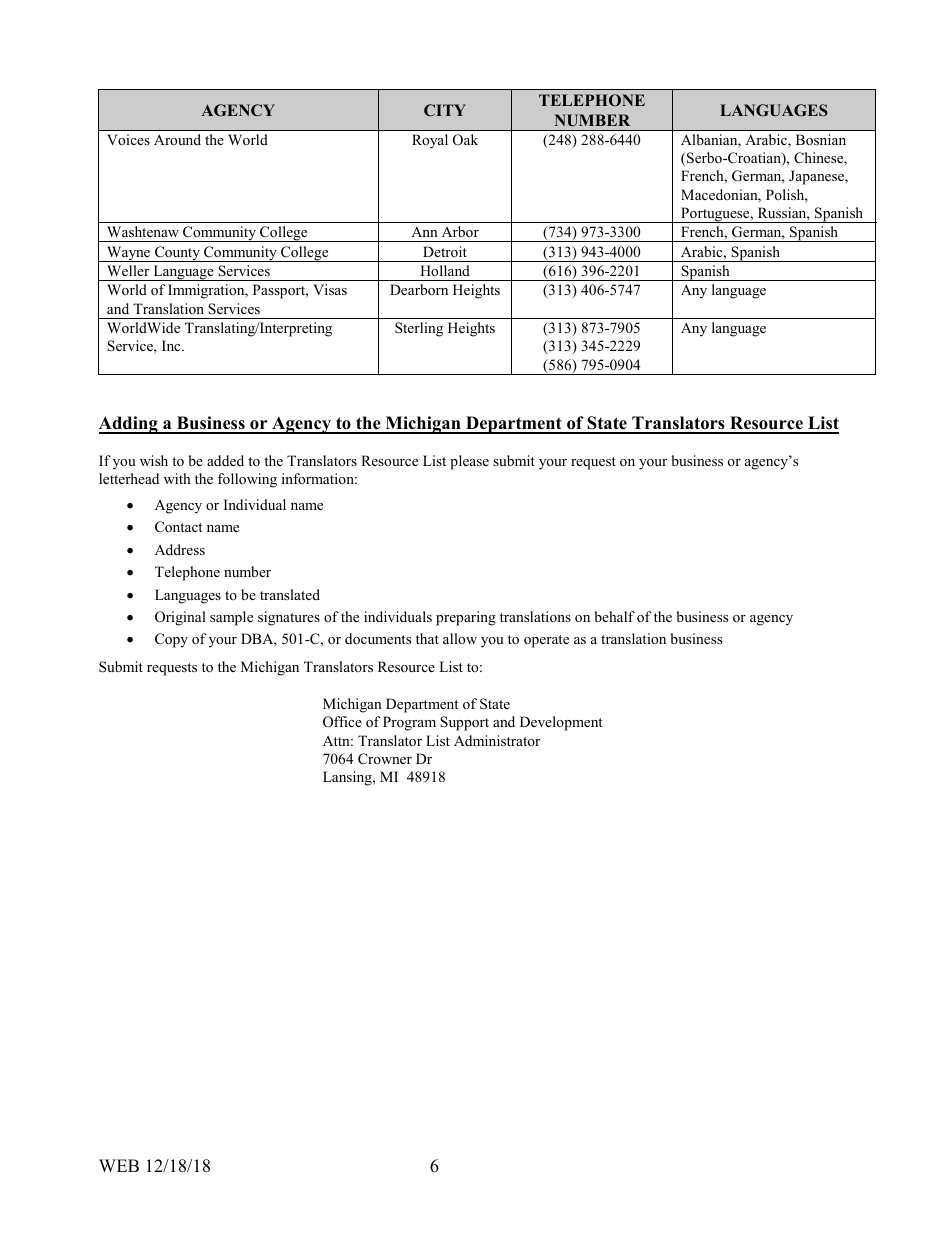 This image has width=952, height=1233. Describe the element at coordinates (177, 139) in the image. I see `Around` at that location.
